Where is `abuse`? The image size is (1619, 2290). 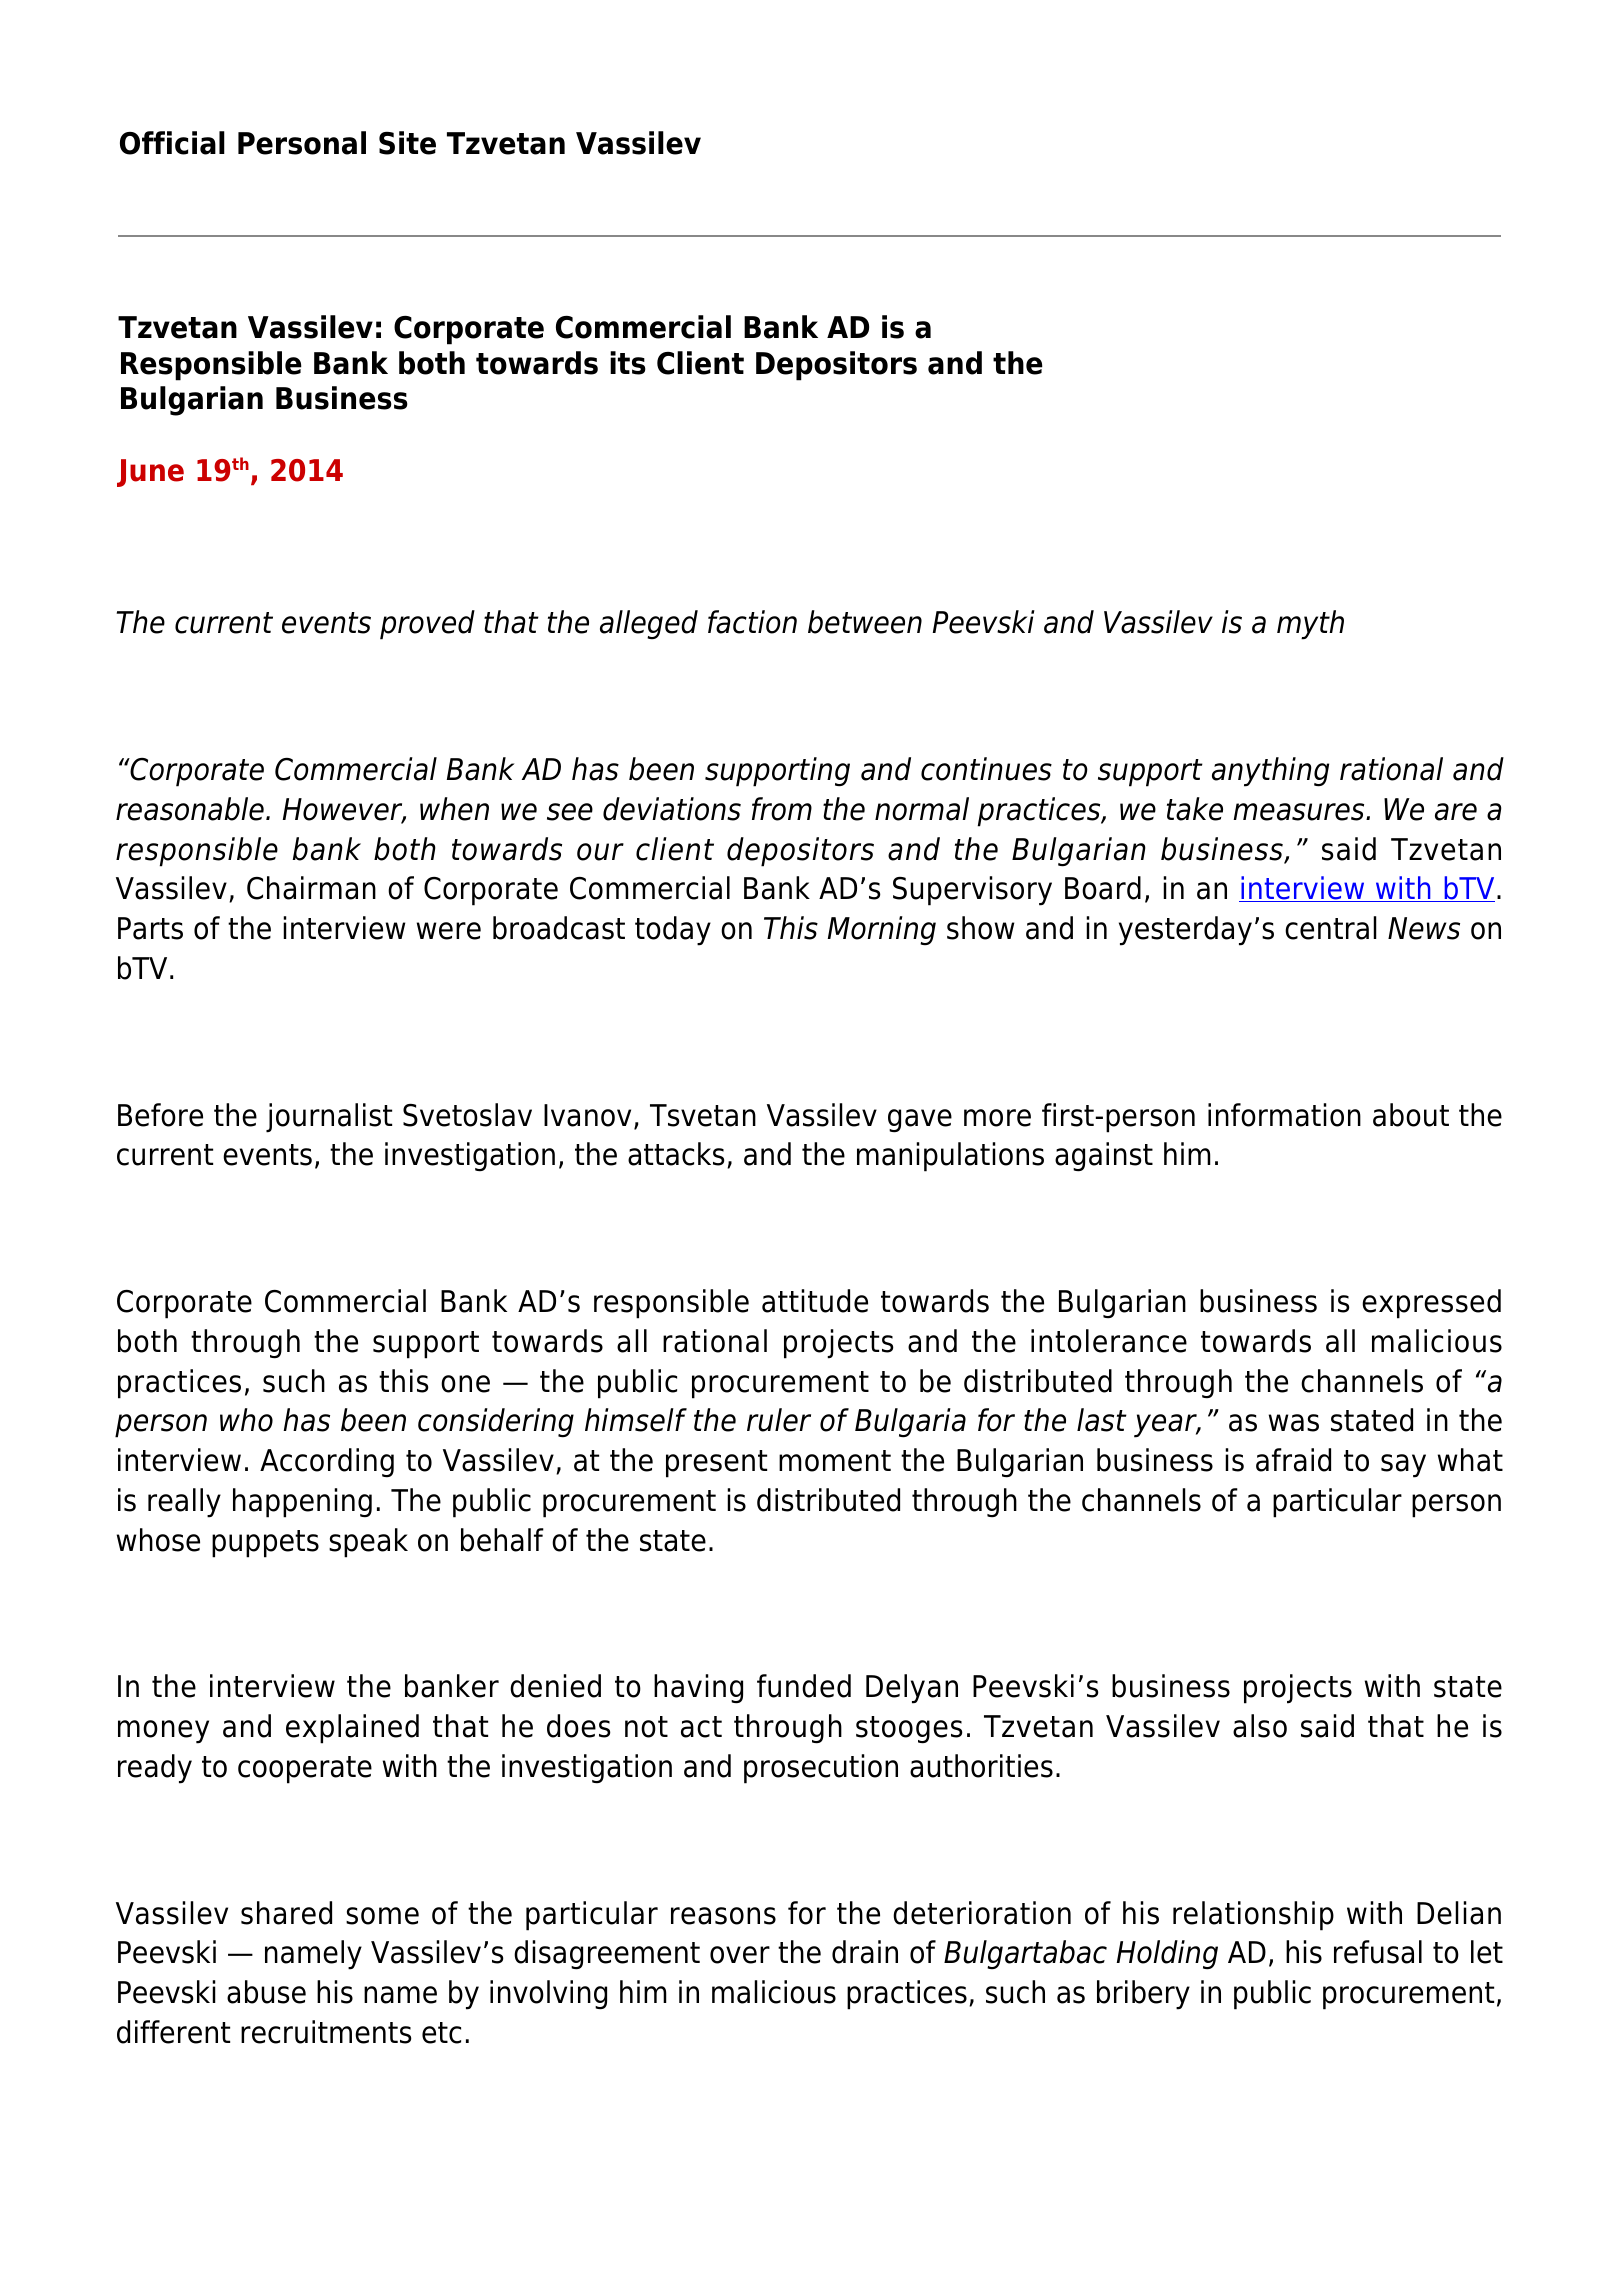 abuse is located at coordinates (266, 1992).
